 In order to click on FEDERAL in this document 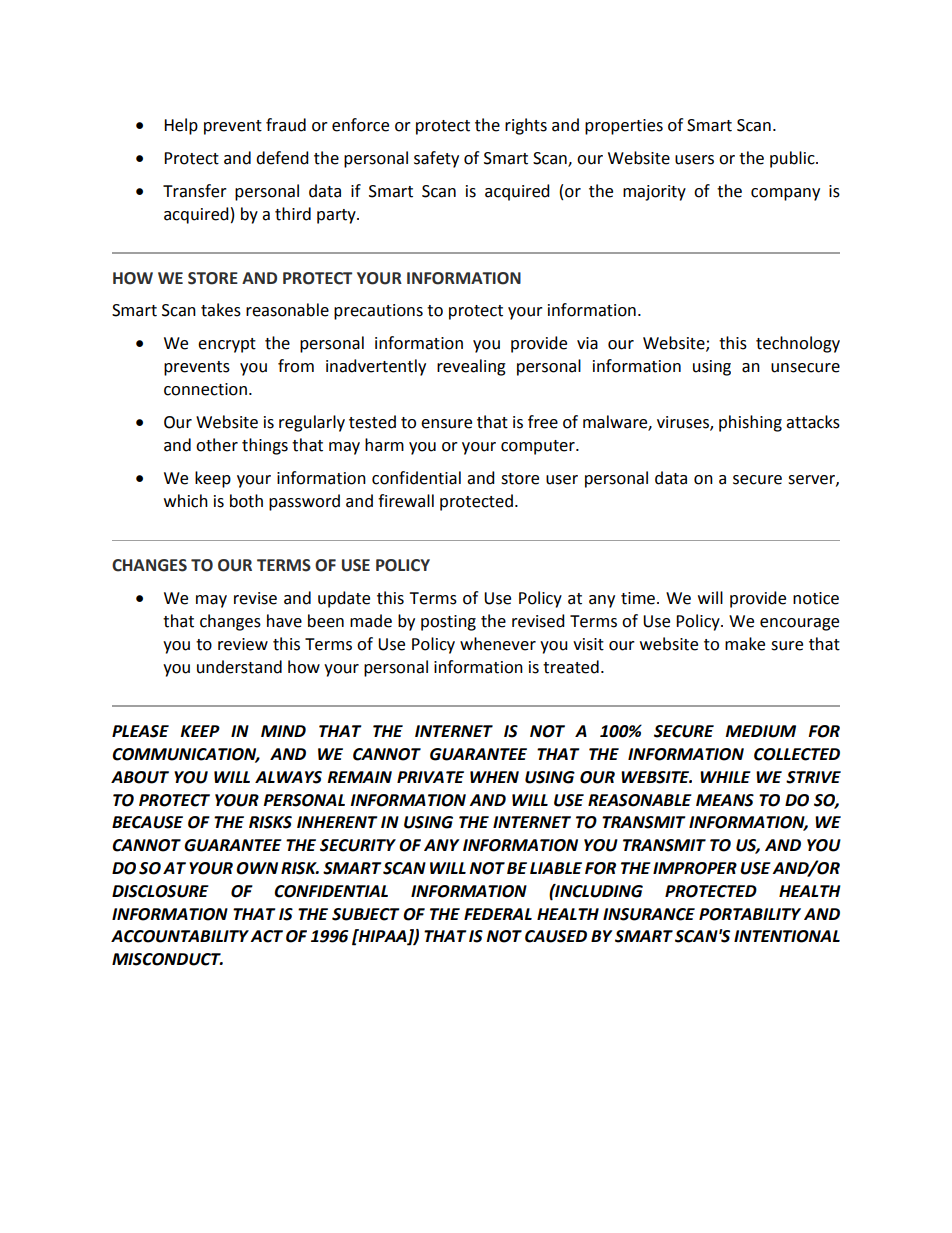, I will do `click(498, 914)`.
